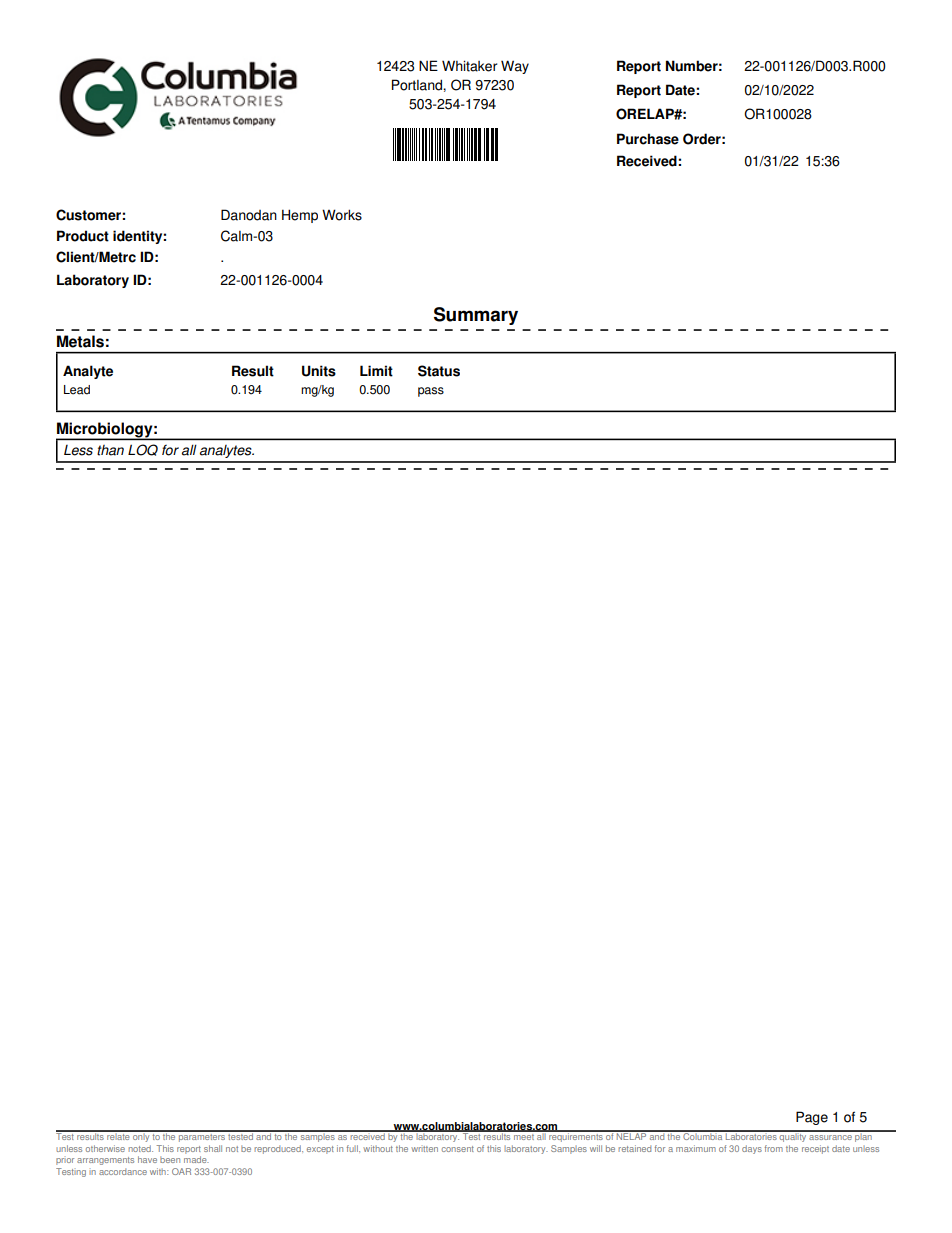 The height and width of the page is (1233, 952). Describe the element at coordinates (80, 341) in the page. I see `Metals` at that location.
